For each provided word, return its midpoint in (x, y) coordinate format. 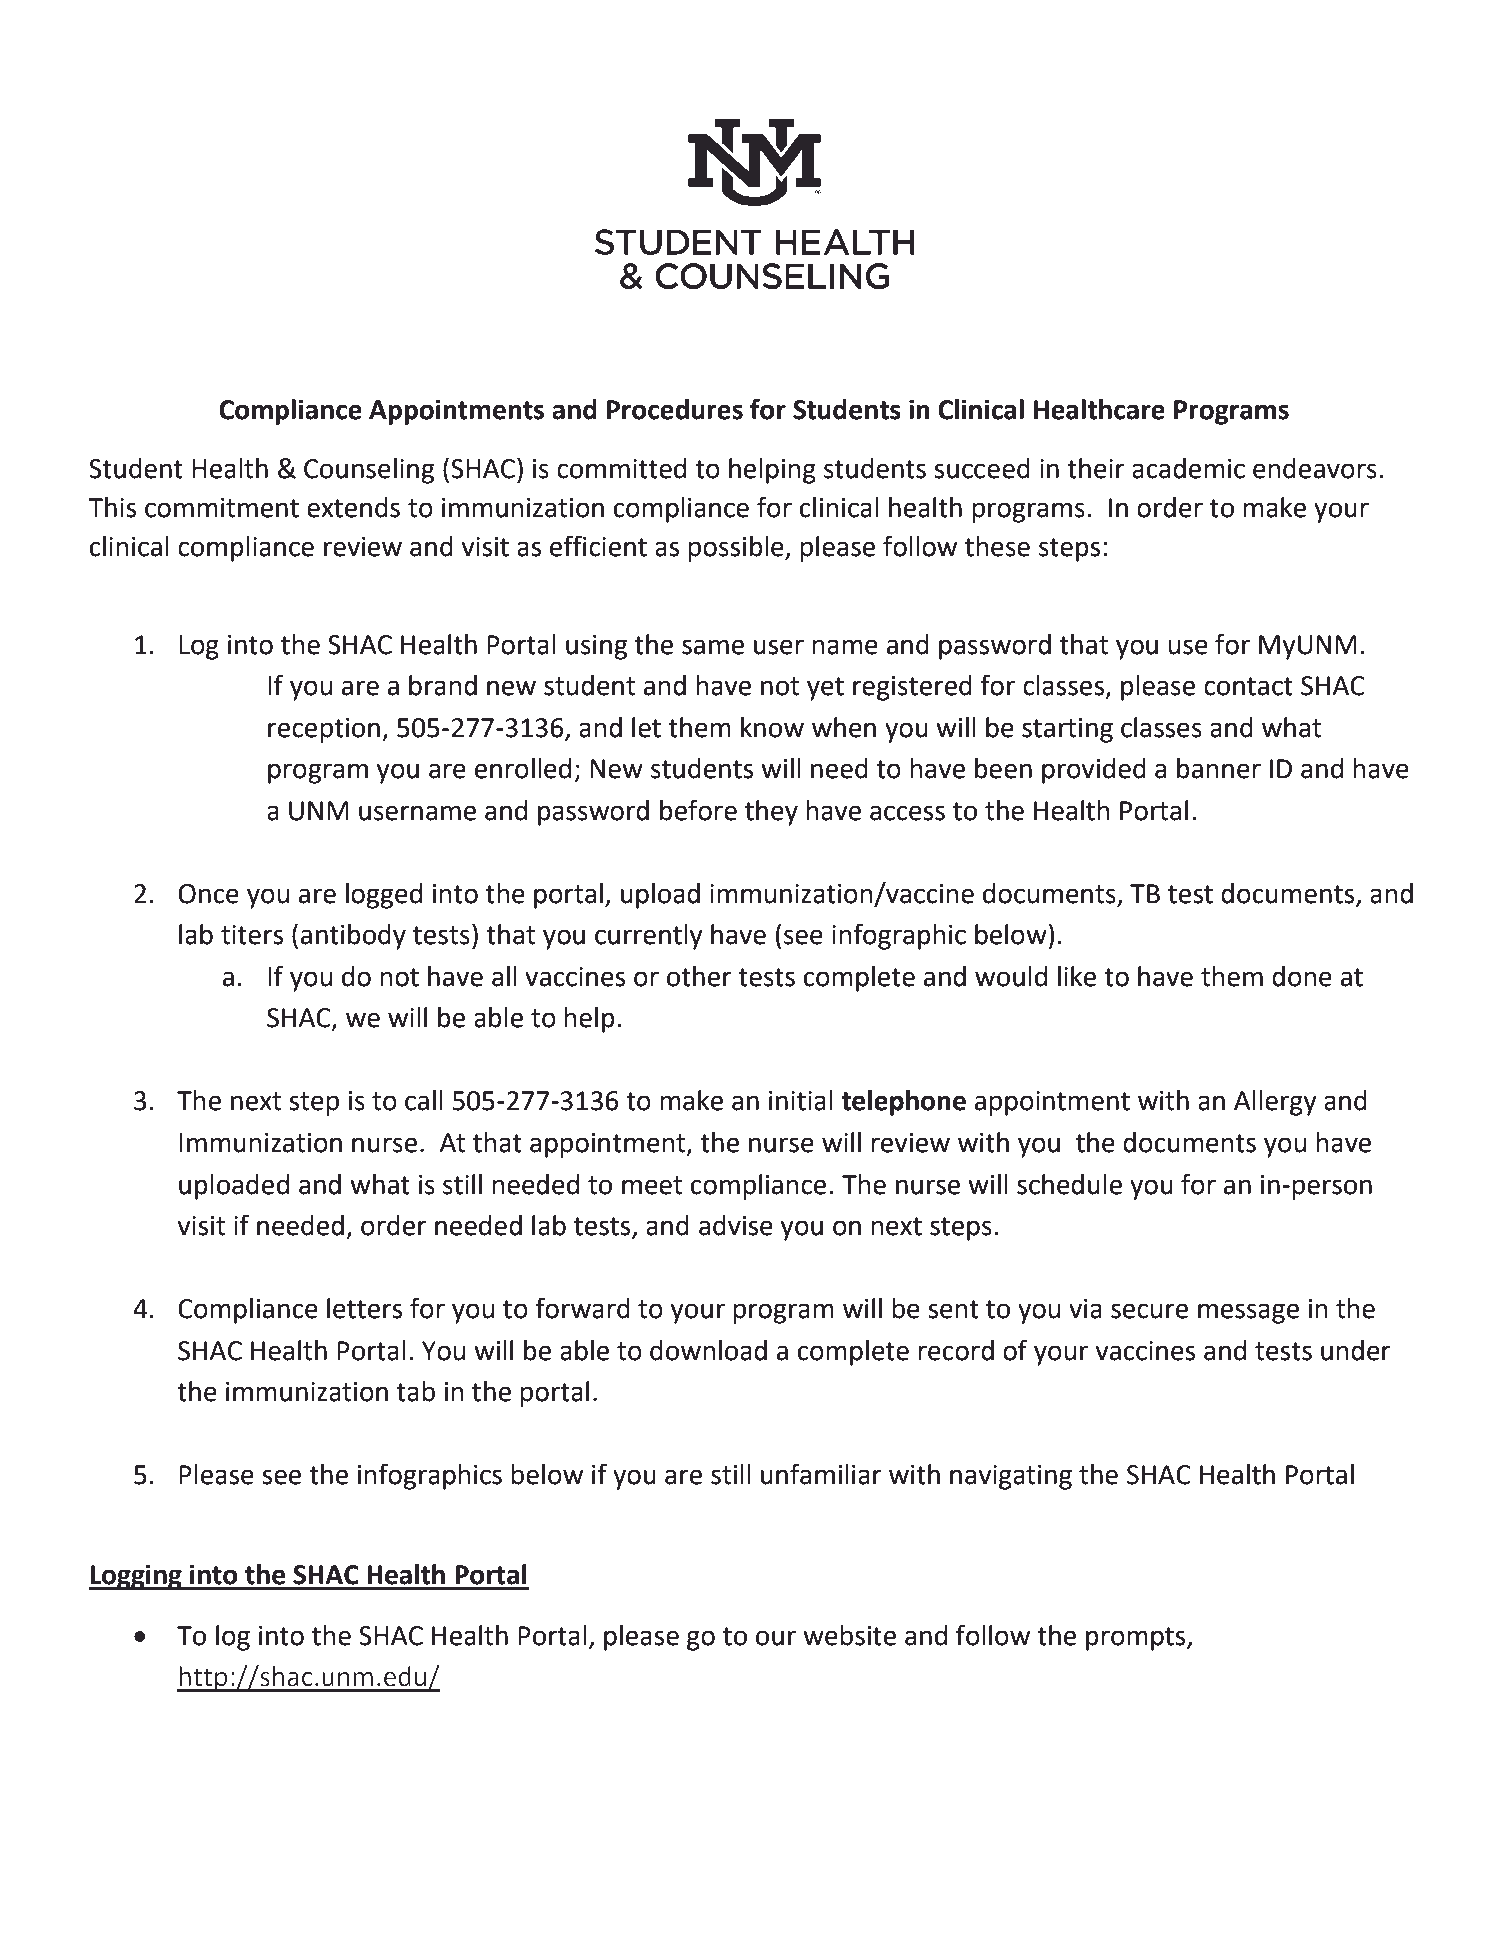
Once (208, 894)
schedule (1069, 1184)
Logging (136, 1577)
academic (1188, 468)
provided (1094, 771)
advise (736, 1225)
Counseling (369, 471)
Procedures (675, 409)
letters (364, 1308)
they (771, 813)
